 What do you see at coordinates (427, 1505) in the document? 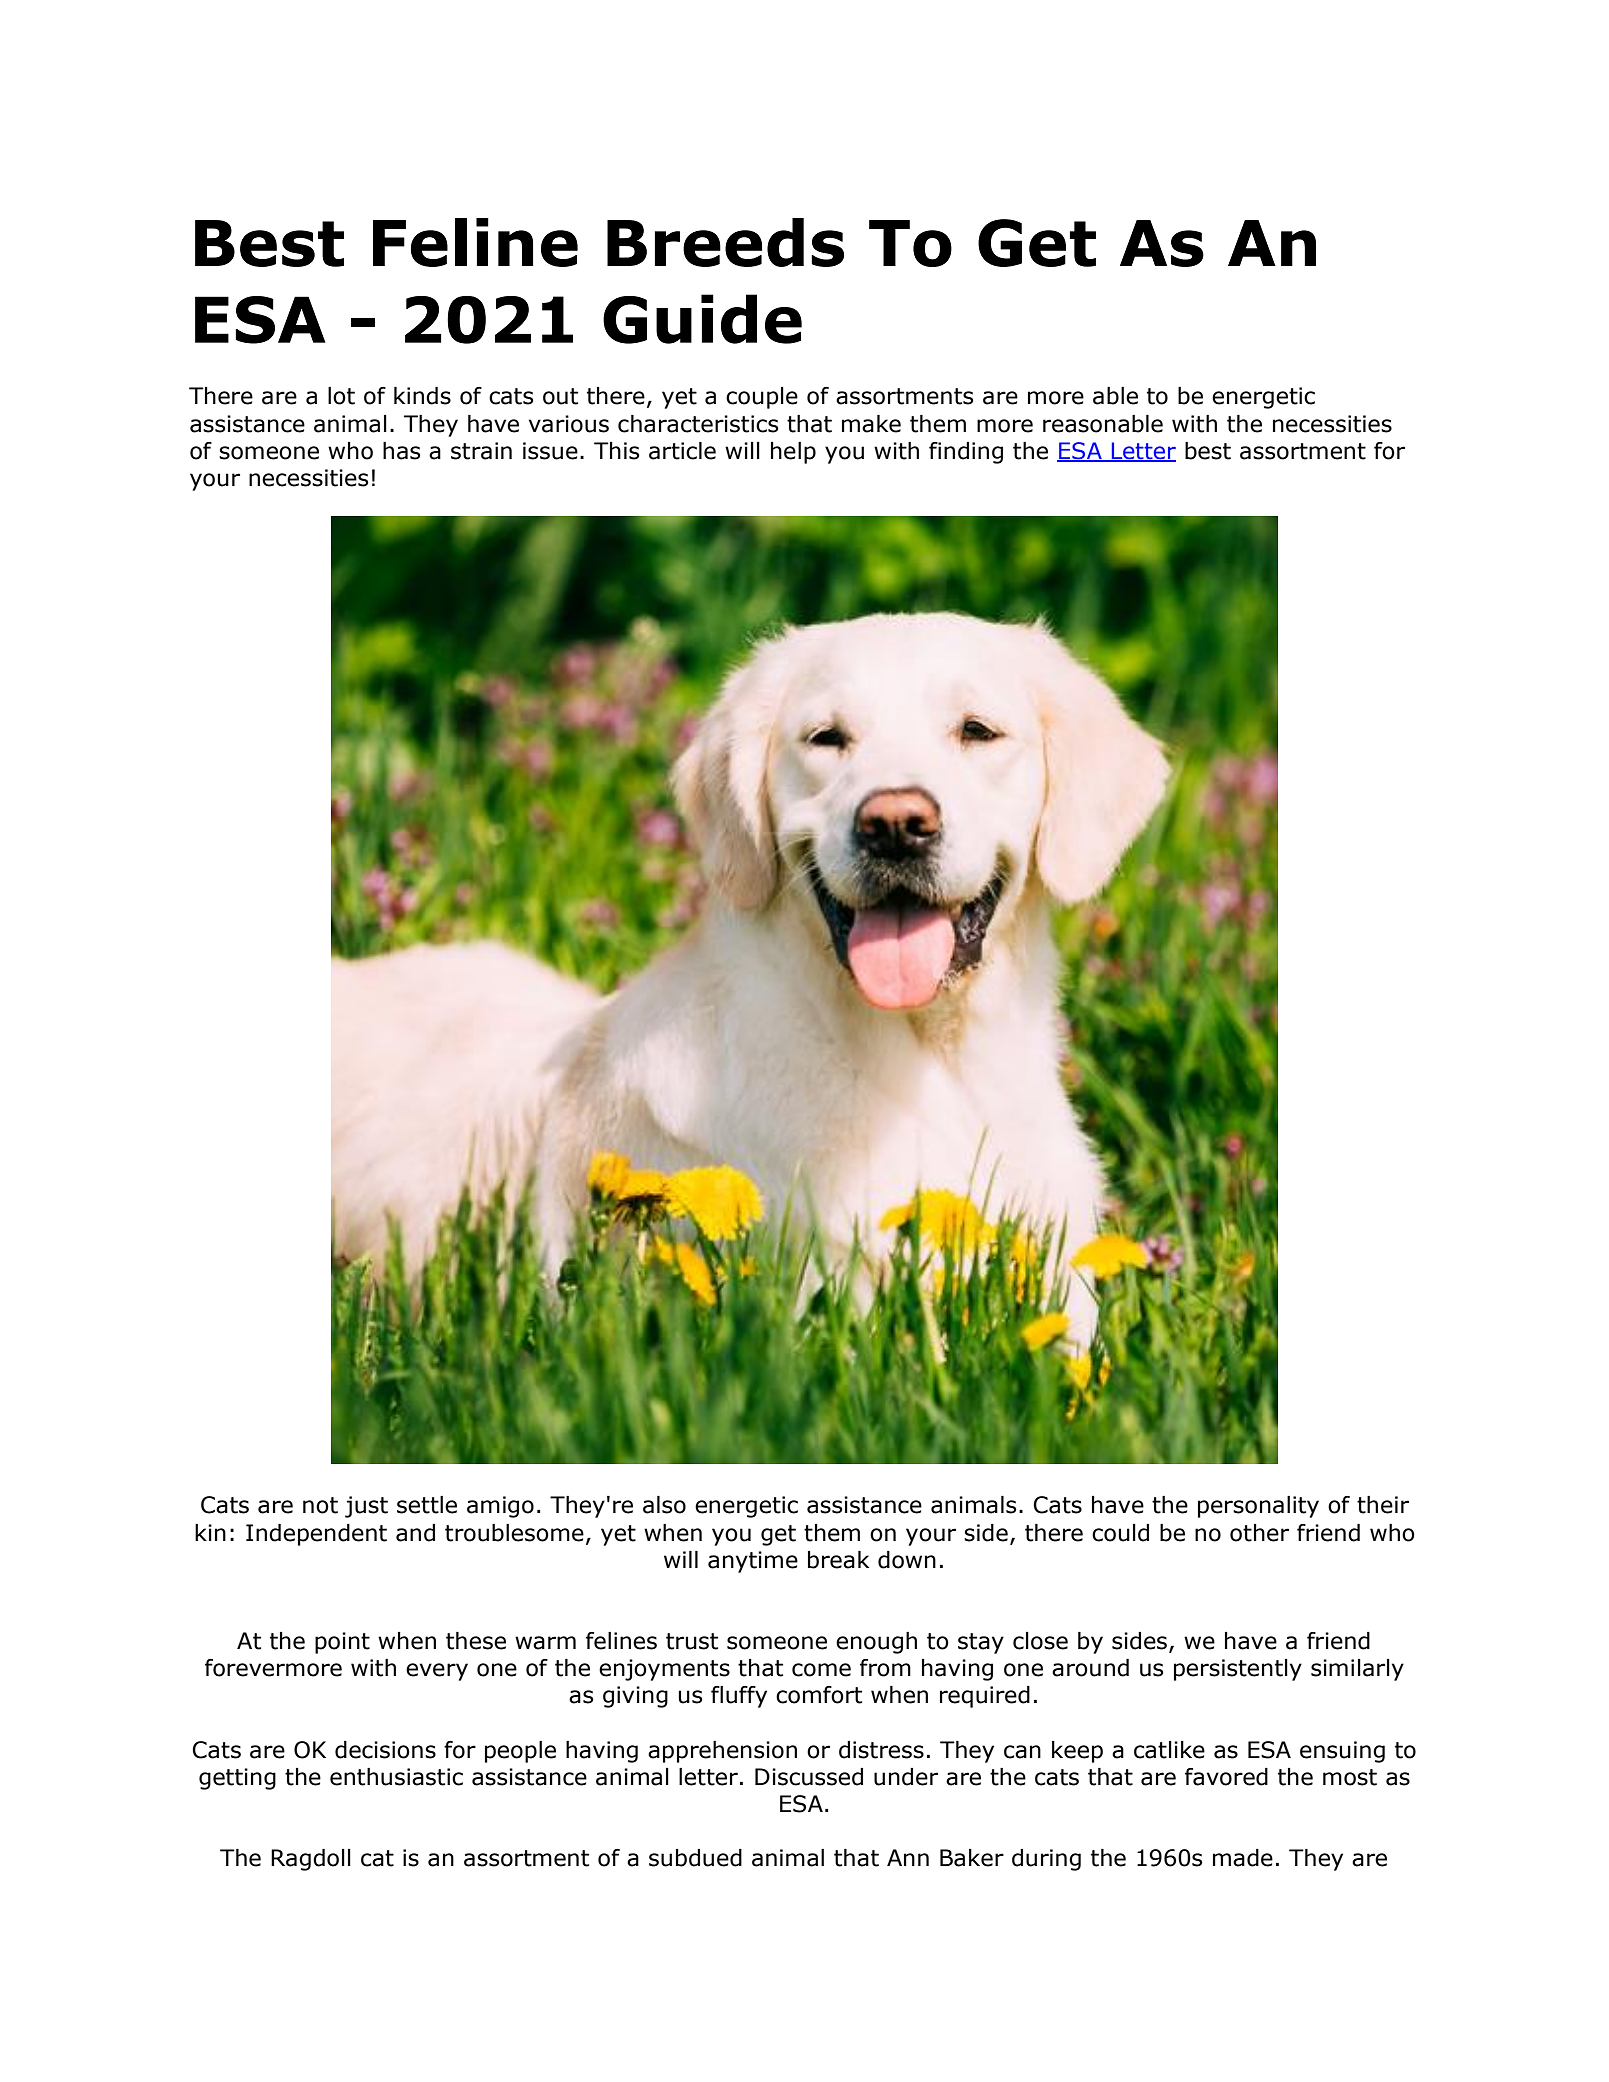
I see `settle` at bounding box center [427, 1505].
